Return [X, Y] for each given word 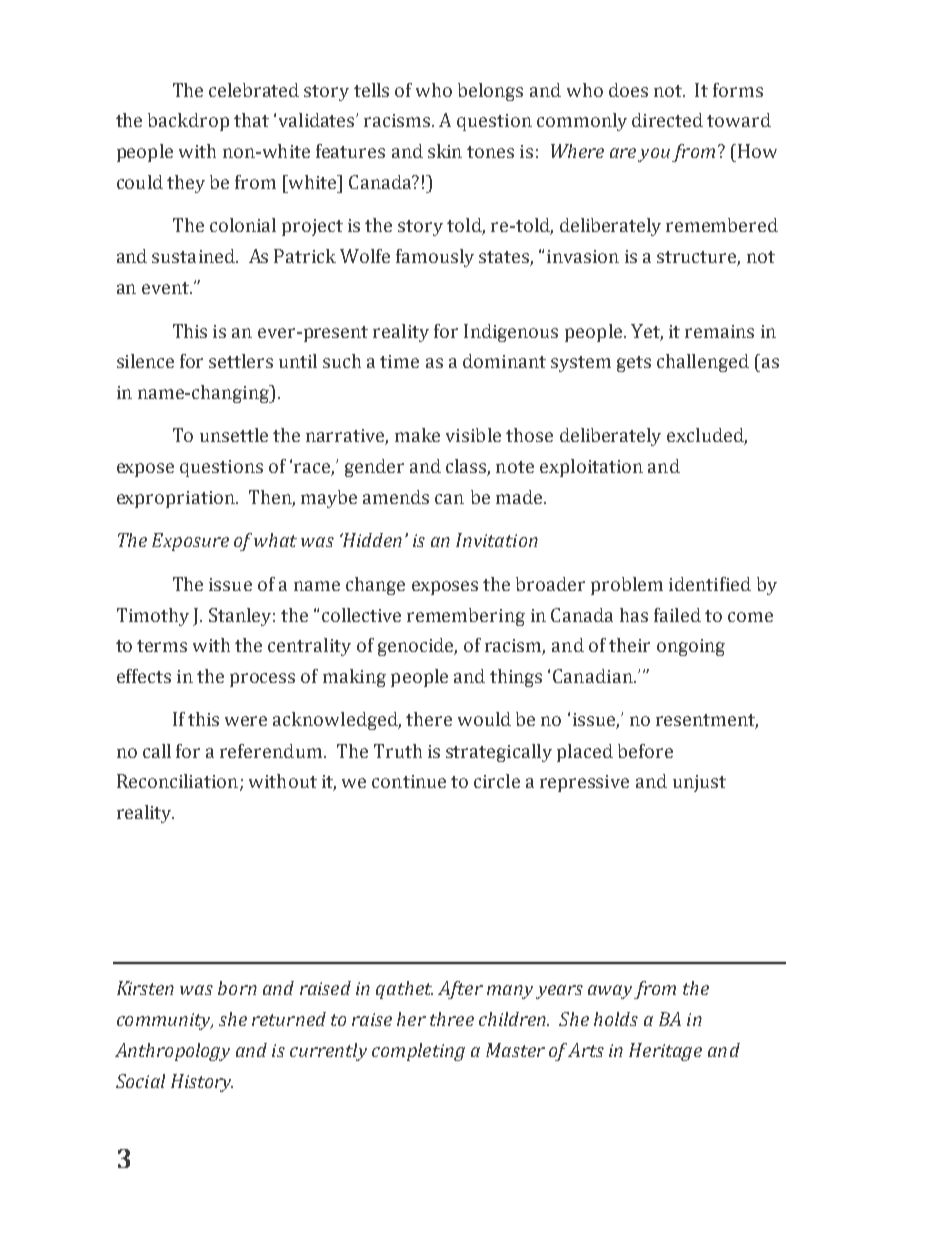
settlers [241, 361]
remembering [466, 617]
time [399, 361]
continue [409, 781]
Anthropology [172, 1052]
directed [667, 120]
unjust [699, 783]
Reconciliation [177, 781]
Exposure [190, 542]
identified [710, 584]
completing [418, 1052]
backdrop [188, 122]
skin [445, 151]
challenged [703, 363]
